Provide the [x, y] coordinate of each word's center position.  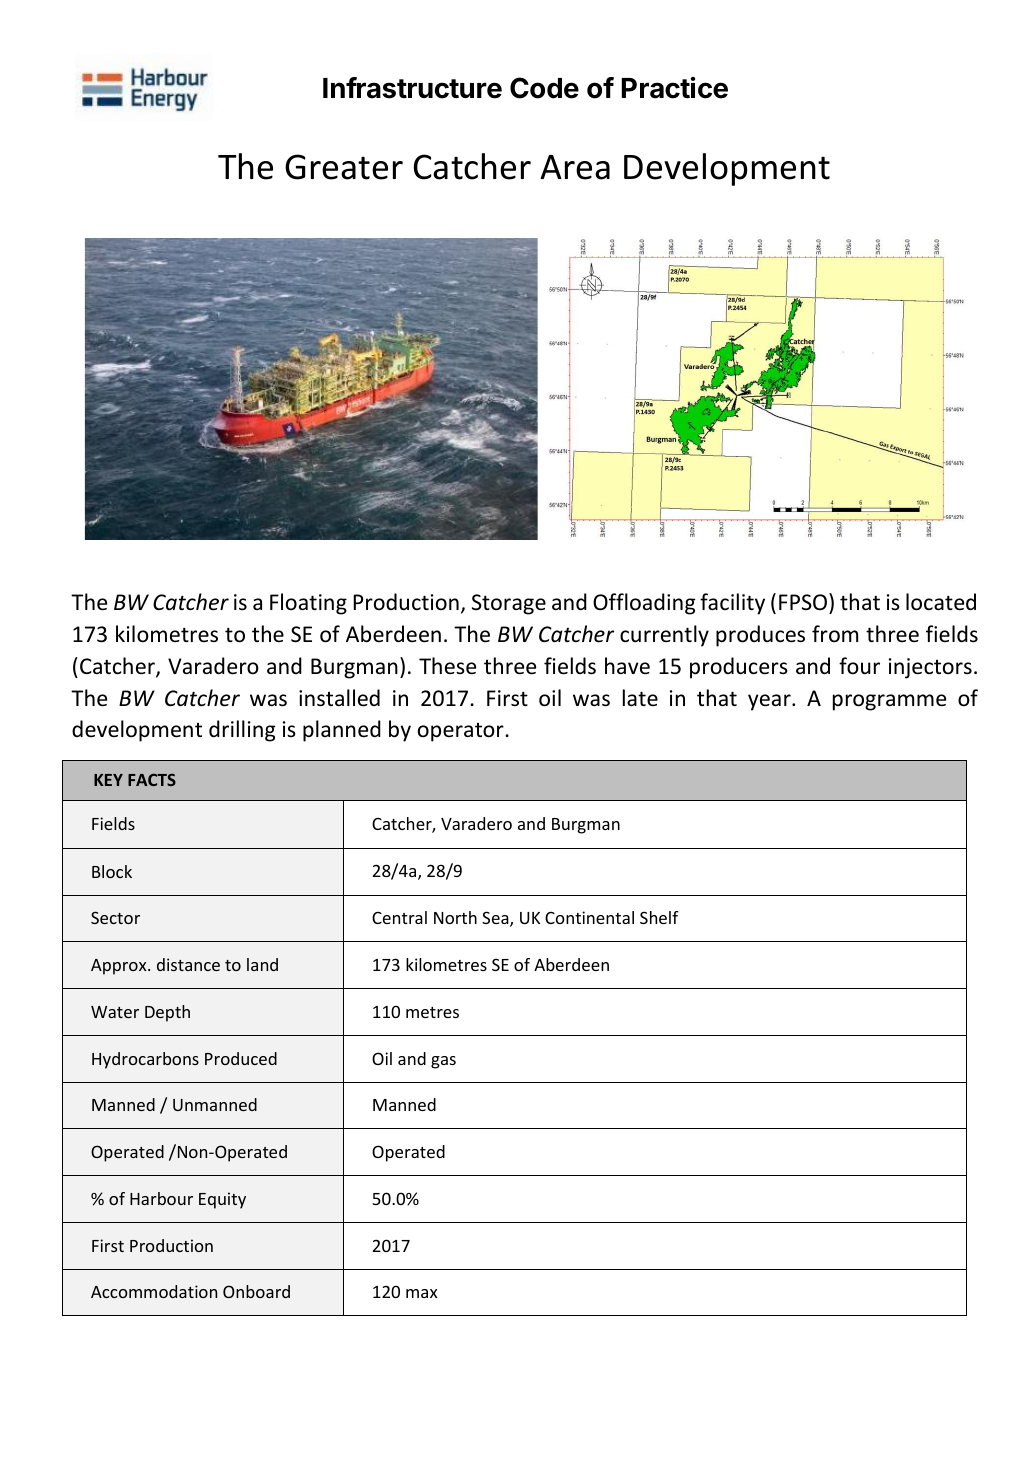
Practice [675, 88]
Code [544, 88]
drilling [242, 731]
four [859, 666]
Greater [344, 167]
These [447, 666]
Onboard [256, 1291]
